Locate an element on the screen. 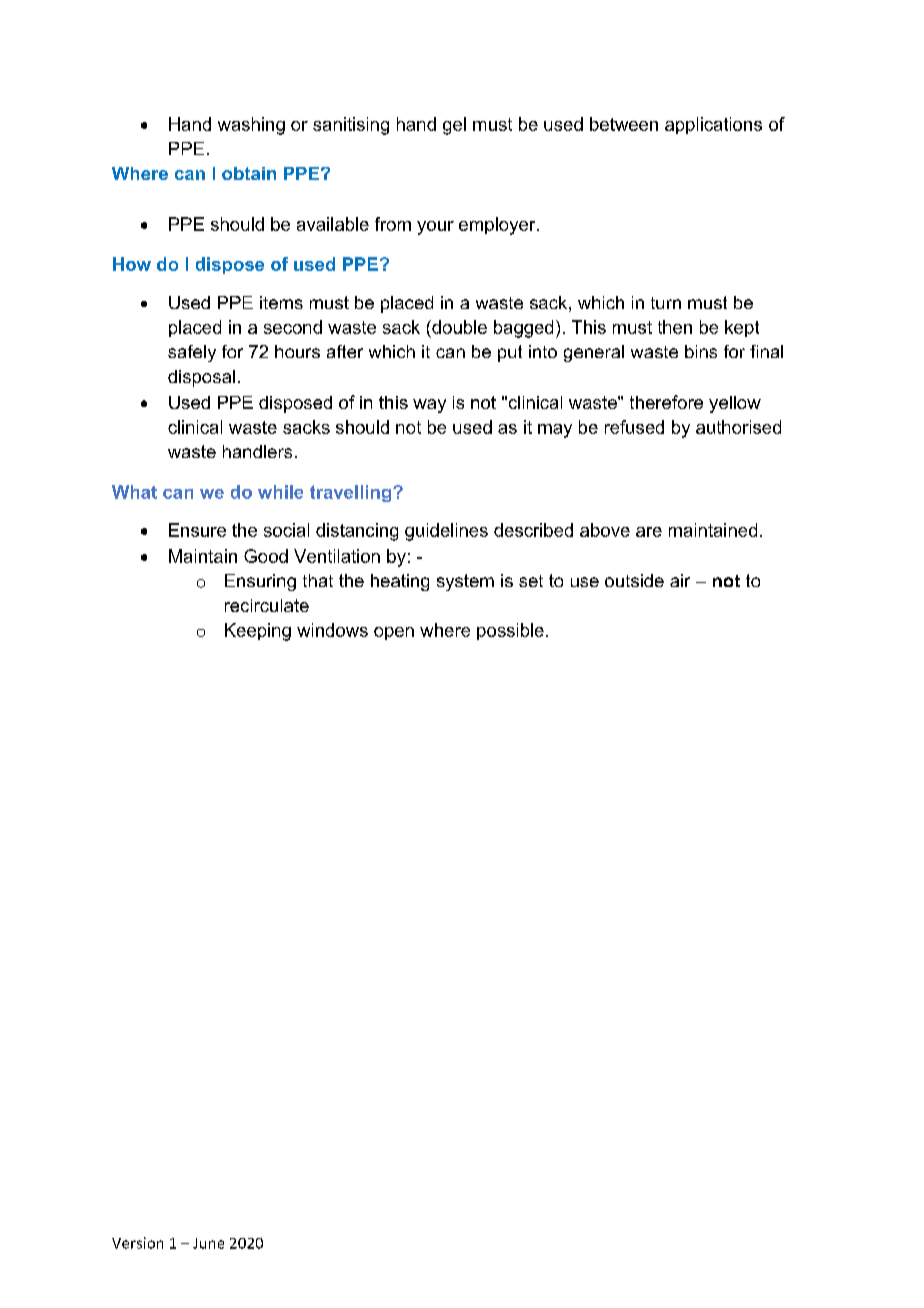  windows is located at coordinates (332, 630).
